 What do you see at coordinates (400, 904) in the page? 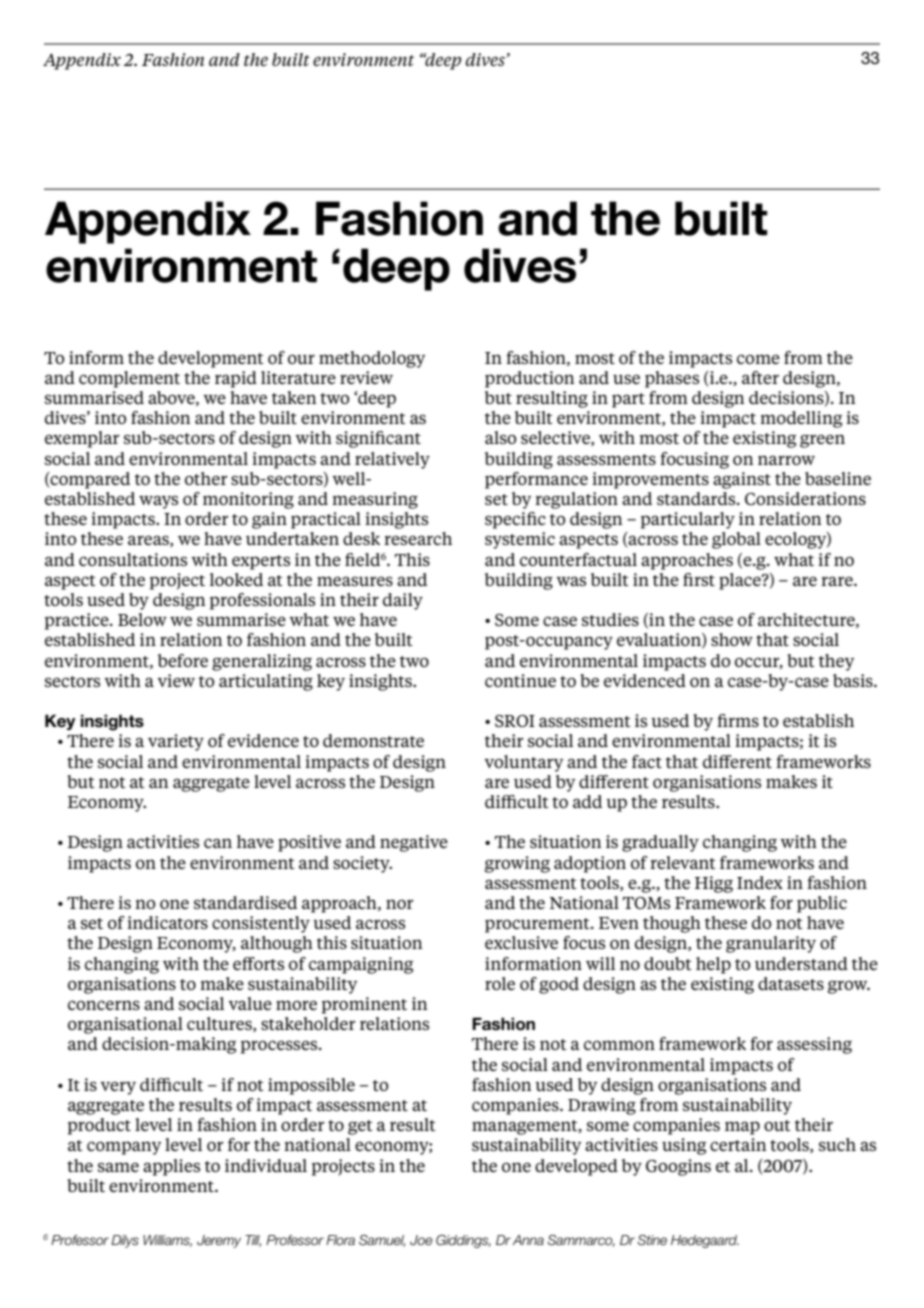
I see `nor` at bounding box center [400, 904].
